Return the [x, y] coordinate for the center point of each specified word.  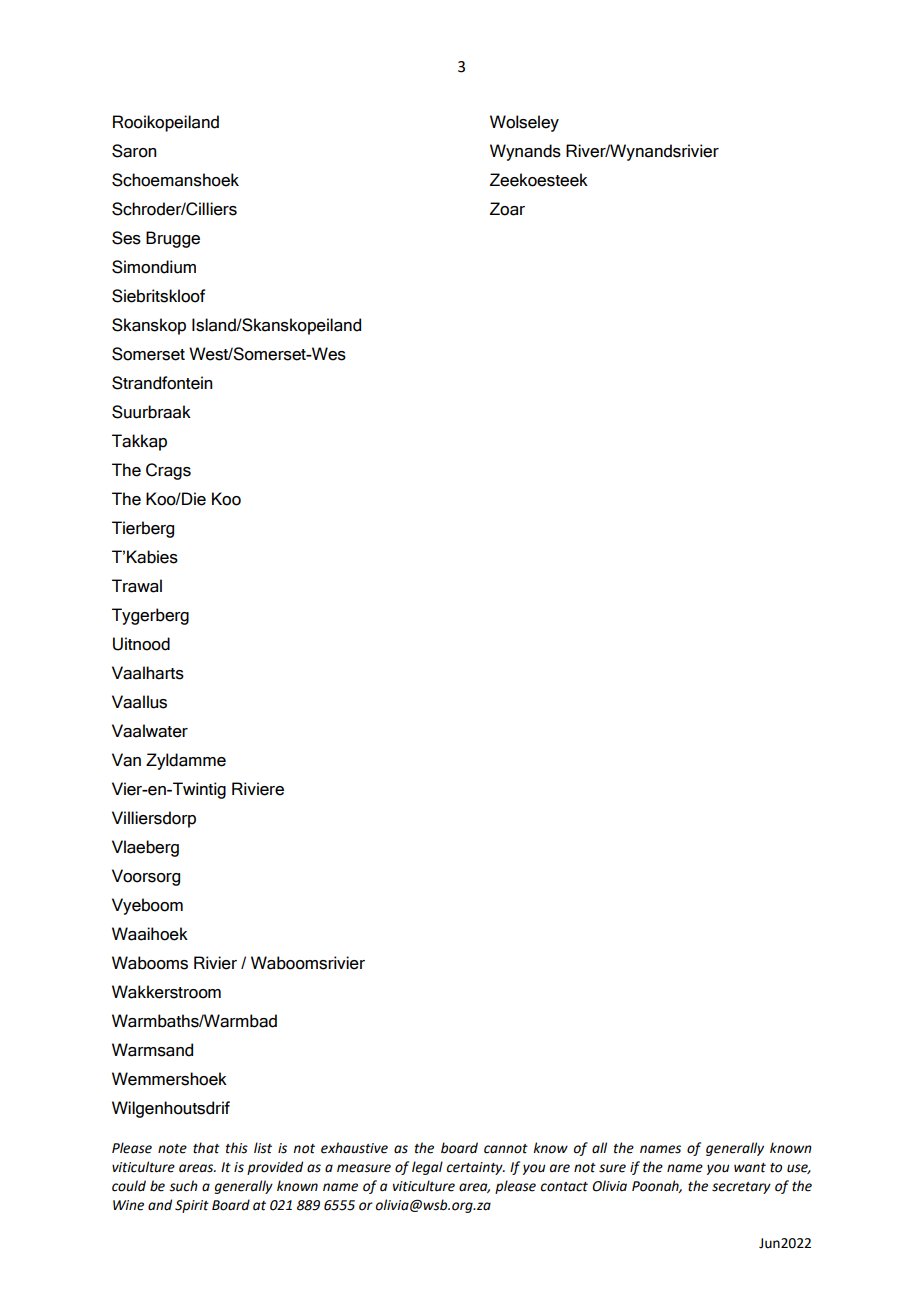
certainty [476, 1168]
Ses [126, 238]
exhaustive [354, 1148]
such [183, 1186]
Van [126, 760]
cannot [506, 1149]
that [206, 1148]
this [237, 1148]
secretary [741, 1188]
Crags [168, 471]
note [172, 1149]
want [750, 1168]
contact [564, 1187]
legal [427, 1168]
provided [275, 1168]
